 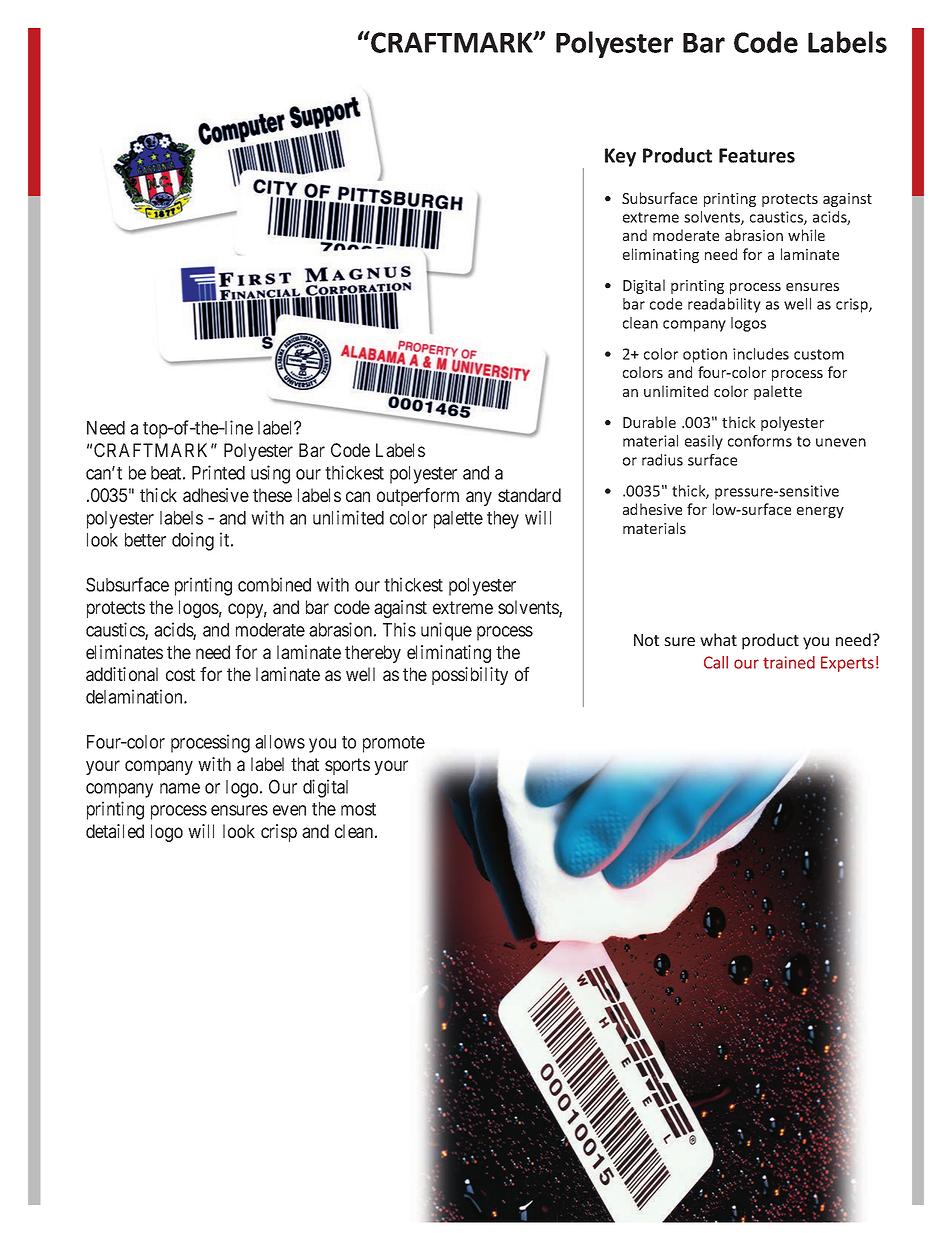 What do you see at coordinates (789, 662) in the screenshot?
I see `trained` at bounding box center [789, 662].
